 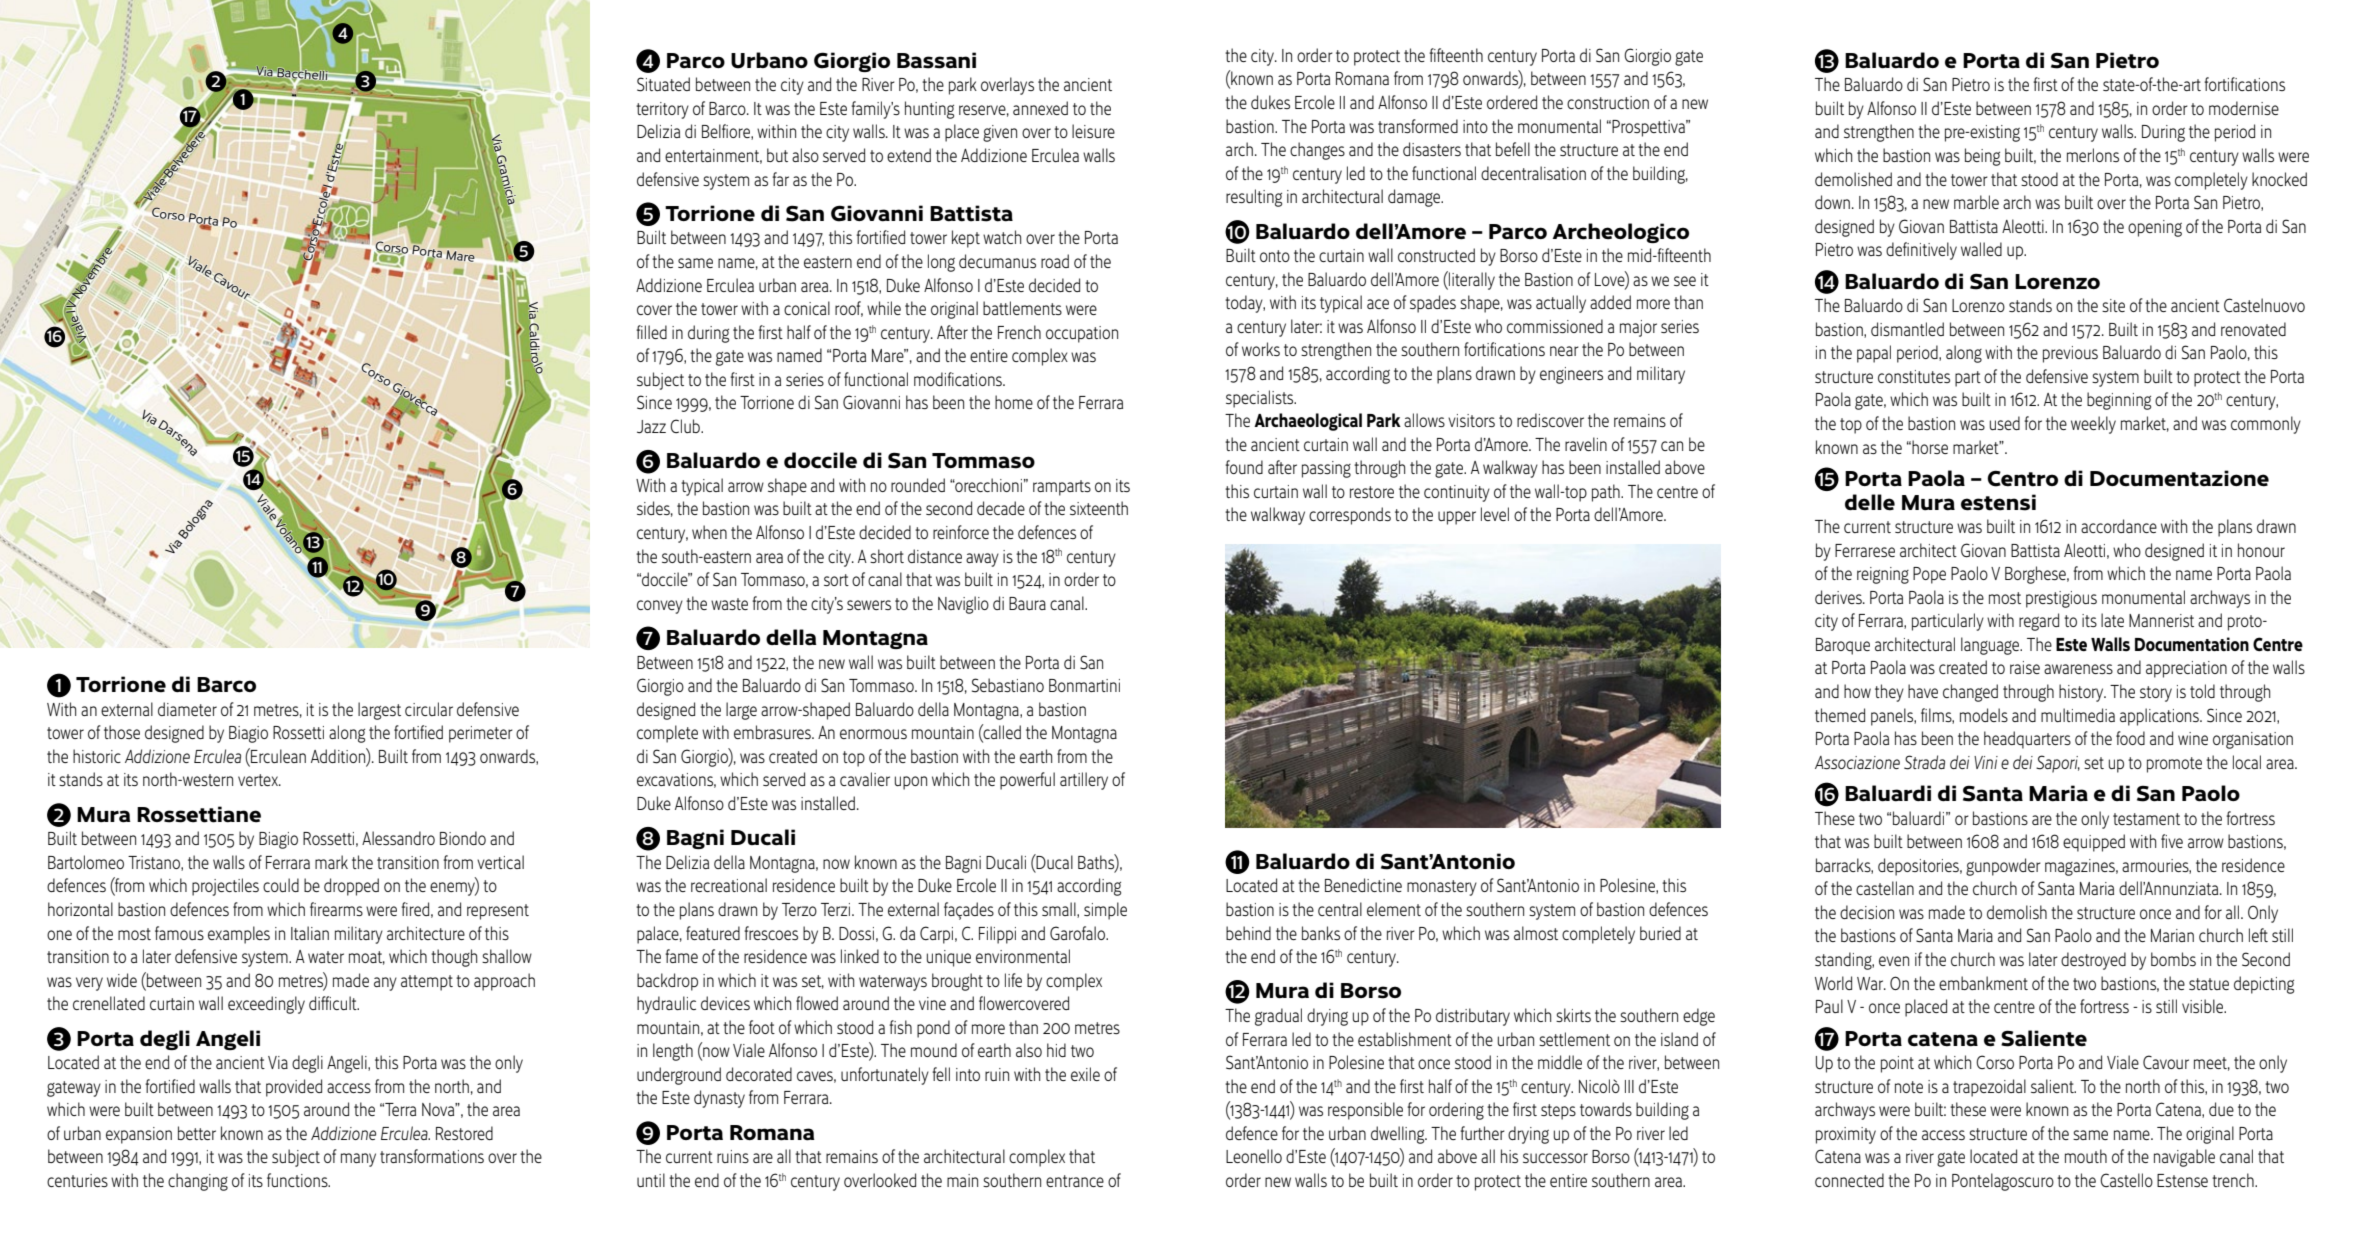 What do you see at coordinates (1075, 1181) in the page?
I see `entrance` at bounding box center [1075, 1181].
